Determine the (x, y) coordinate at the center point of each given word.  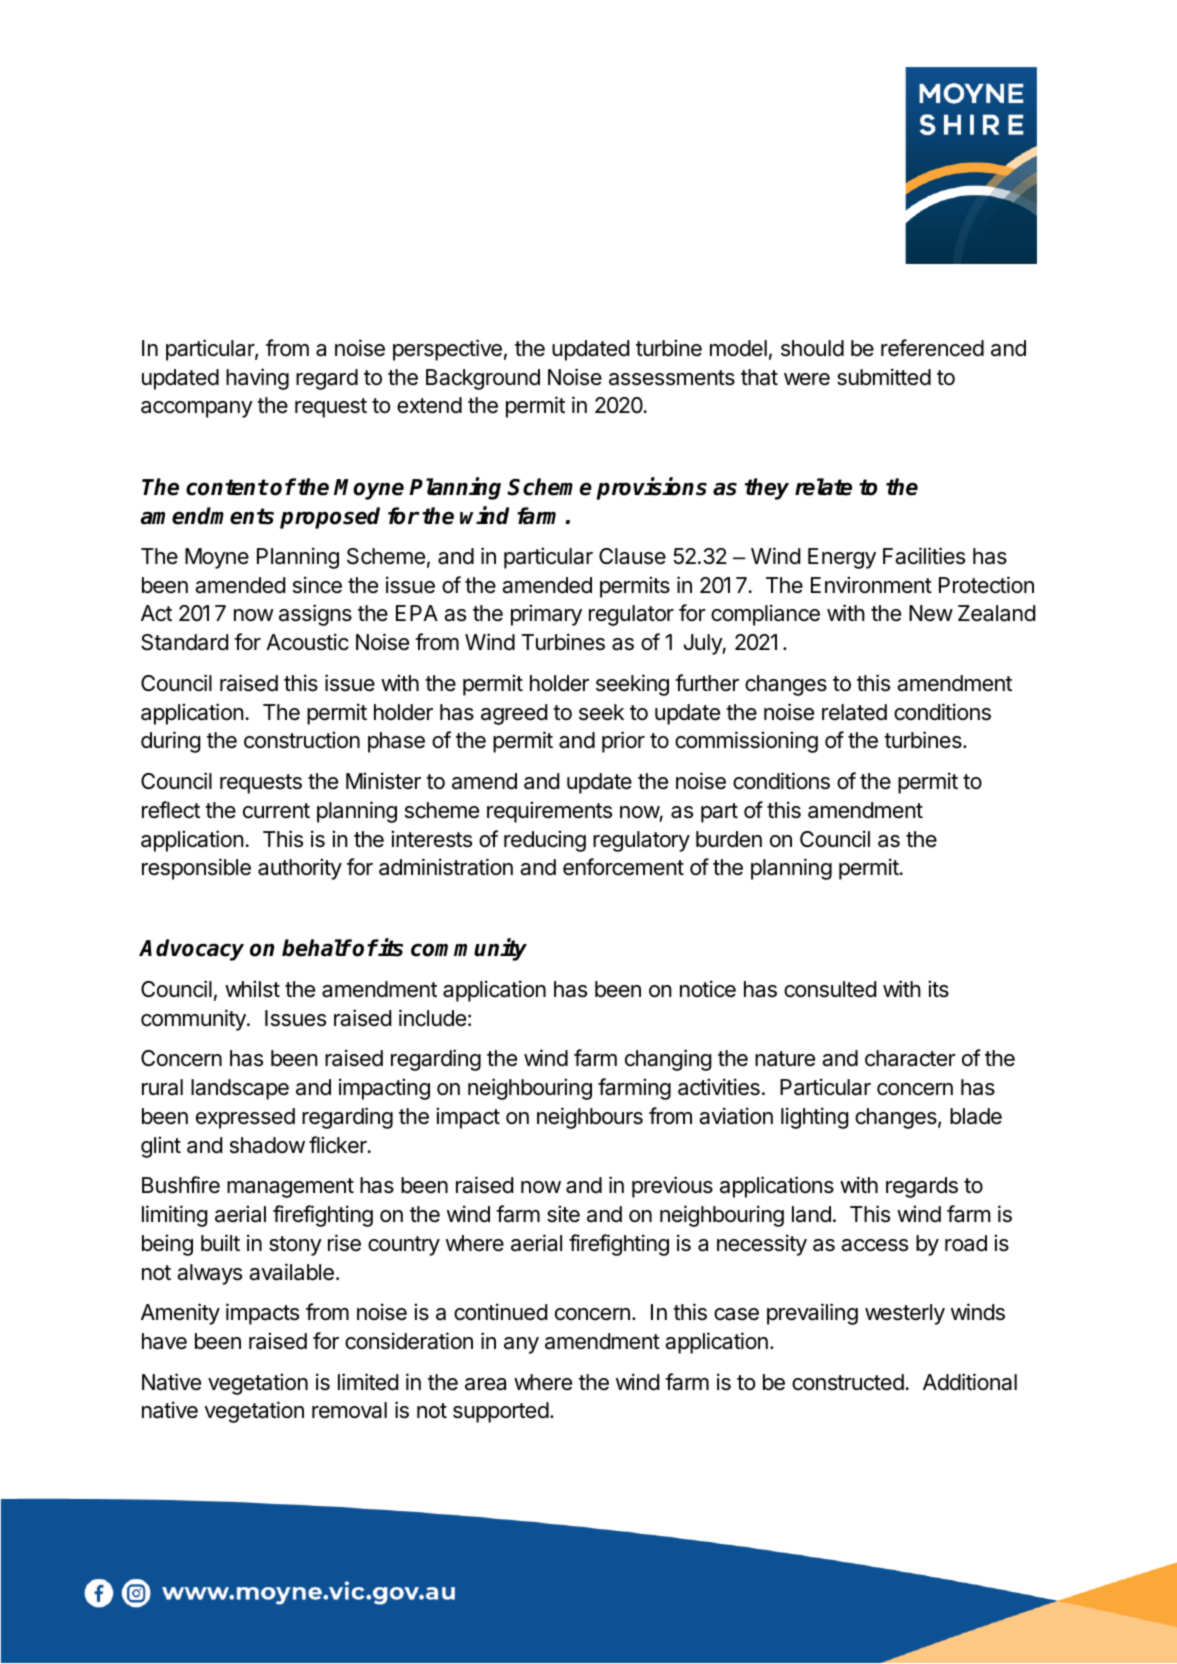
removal (349, 1410)
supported (501, 1412)
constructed (848, 1382)
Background (483, 379)
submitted (884, 377)
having (257, 379)
